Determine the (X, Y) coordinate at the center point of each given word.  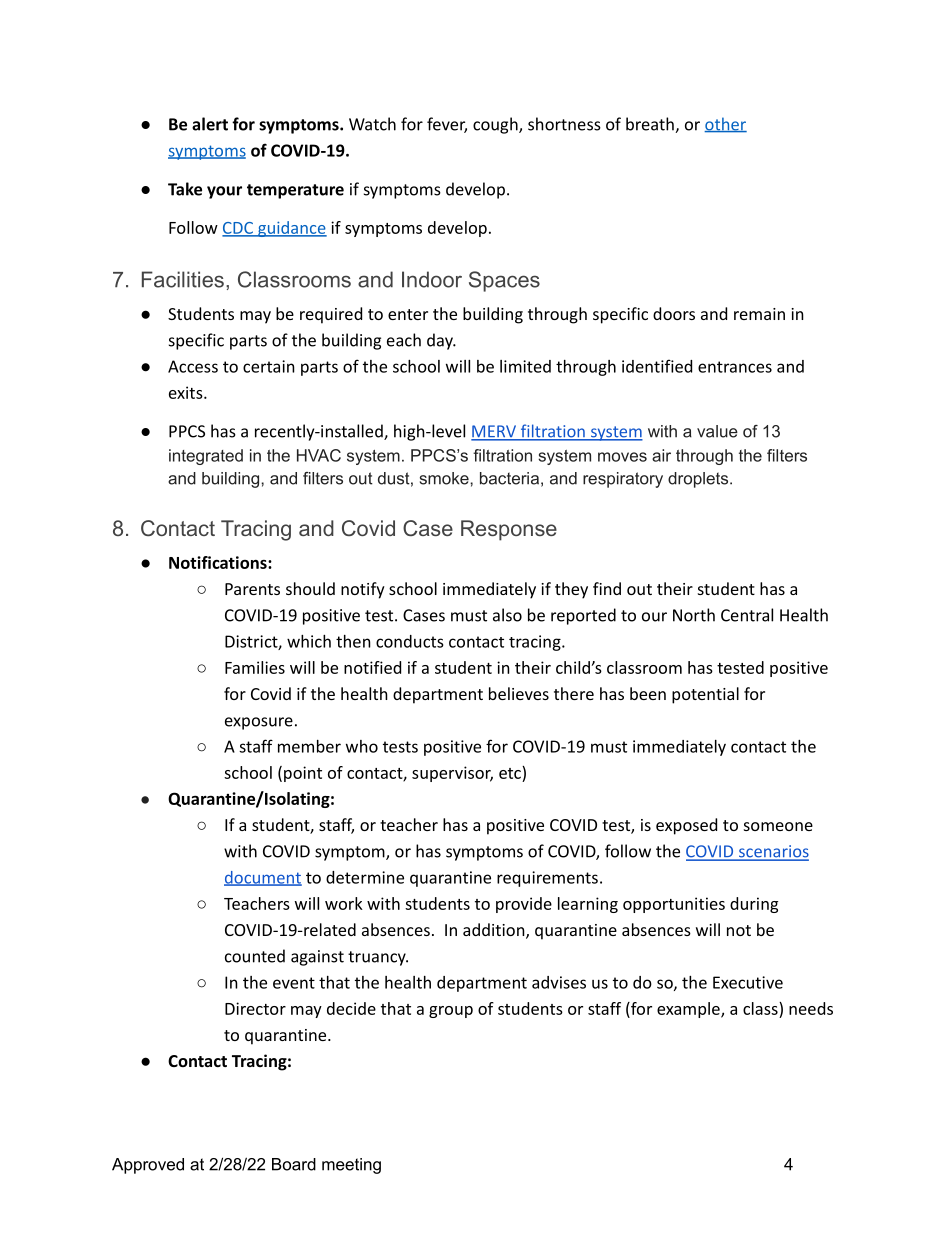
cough (496, 125)
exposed (686, 826)
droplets (699, 480)
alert (210, 124)
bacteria (509, 478)
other (725, 125)
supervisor (452, 774)
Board (294, 1164)
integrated (206, 457)
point (303, 774)
